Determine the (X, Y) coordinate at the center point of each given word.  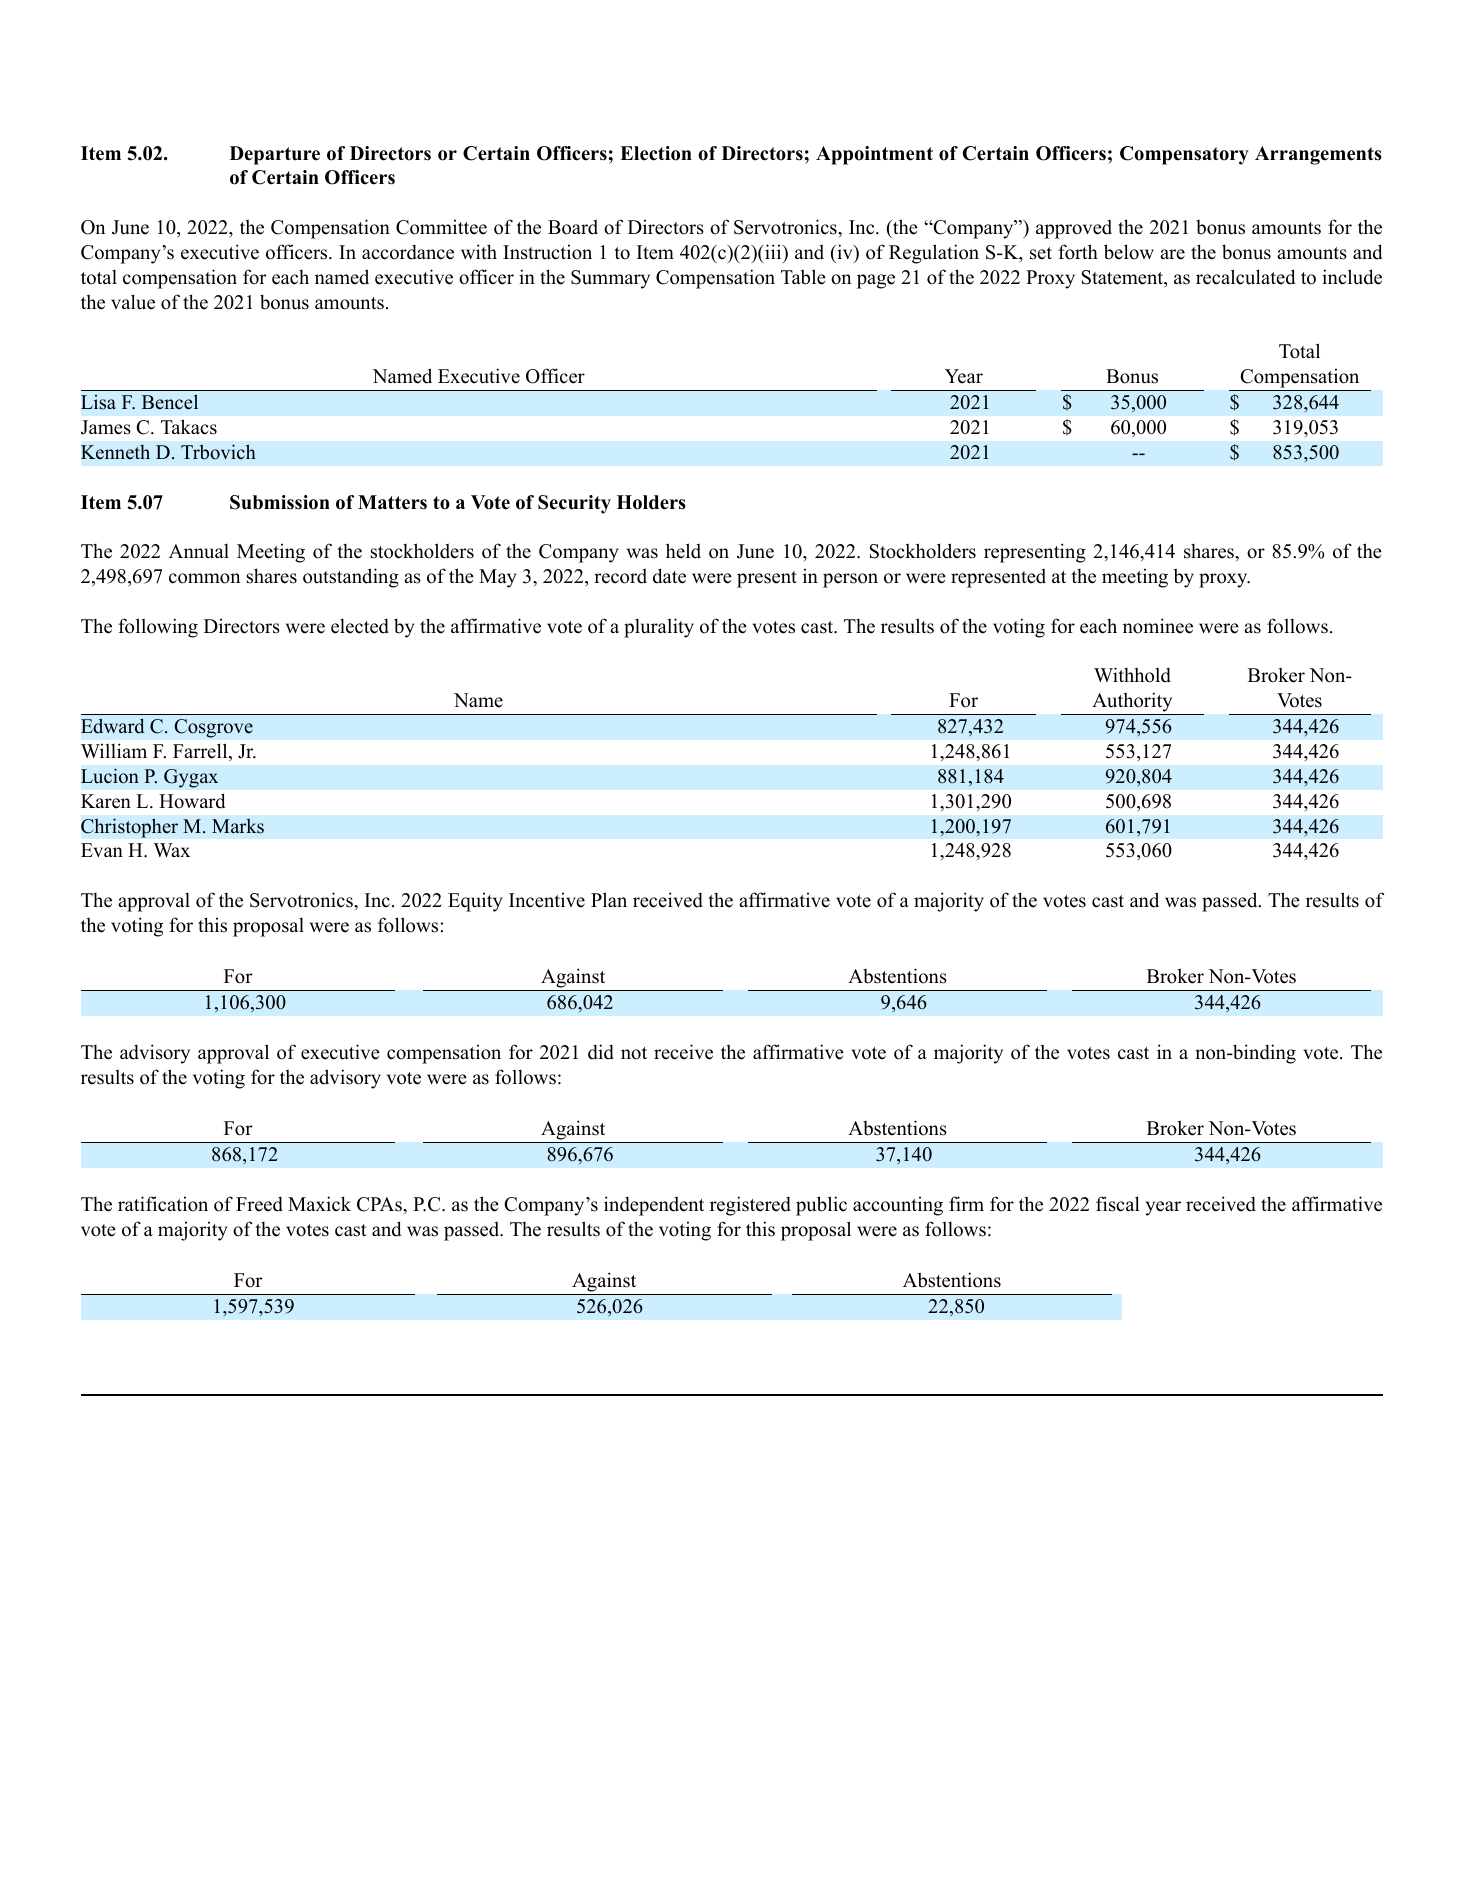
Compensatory (1184, 155)
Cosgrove (213, 728)
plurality (659, 628)
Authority (1132, 702)
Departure (275, 155)
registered (750, 1206)
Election (656, 153)
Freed (259, 1204)
